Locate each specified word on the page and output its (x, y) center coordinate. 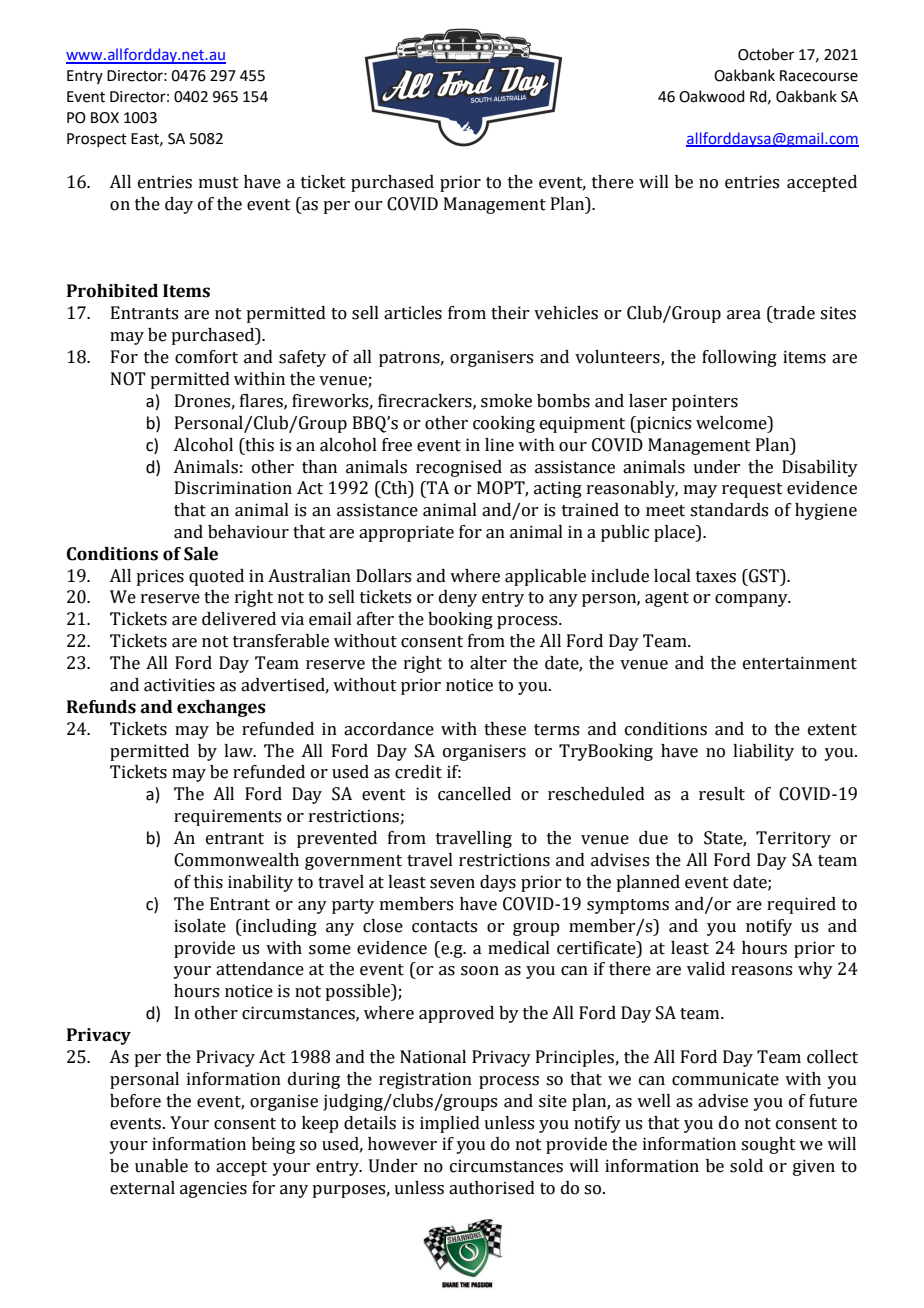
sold (746, 1166)
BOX (105, 118)
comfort (206, 357)
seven (452, 884)
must (219, 183)
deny (458, 598)
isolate (200, 926)
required (801, 905)
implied (450, 1124)
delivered (239, 619)
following (739, 358)
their (510, 313)
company (752, 600)
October (766, 54)
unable (161, 1166)
